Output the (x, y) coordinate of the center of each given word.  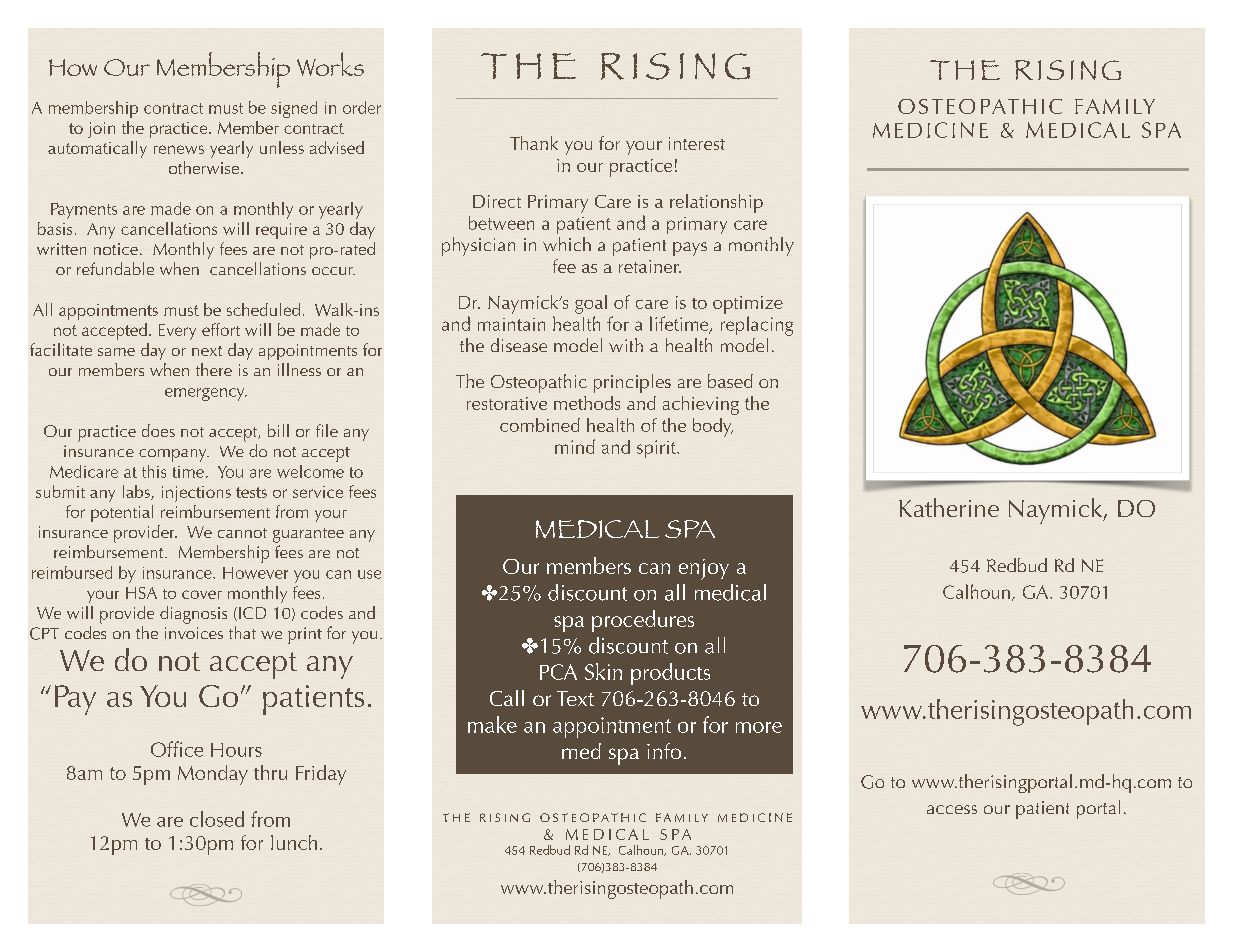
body (713, 427)
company (174, 455)
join (101, 130)
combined (540, 425)
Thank (534, 143)
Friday (321, 775)
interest (697, 143)
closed (217, 819)
